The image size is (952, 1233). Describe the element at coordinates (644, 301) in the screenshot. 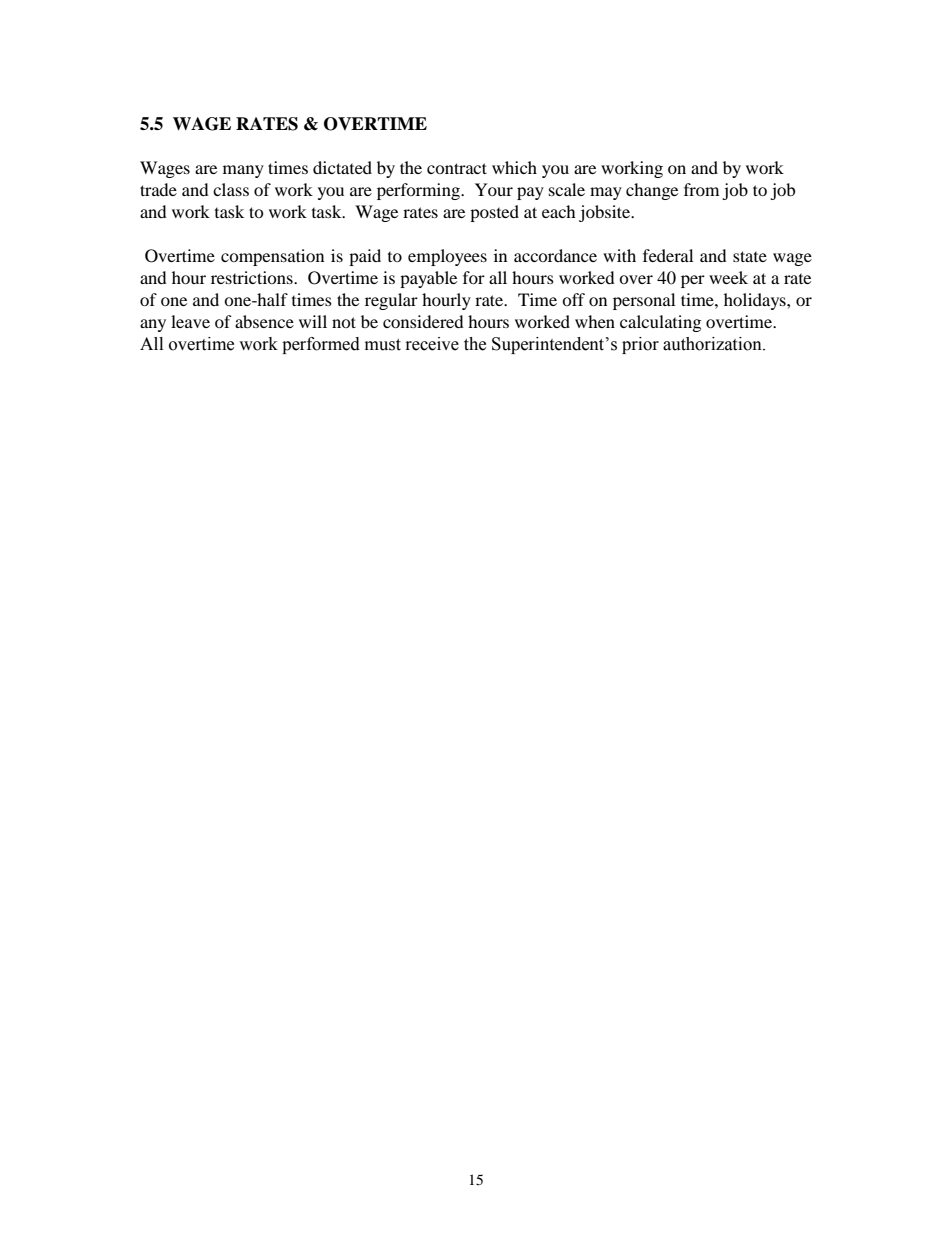

I see `personal` at that location.
